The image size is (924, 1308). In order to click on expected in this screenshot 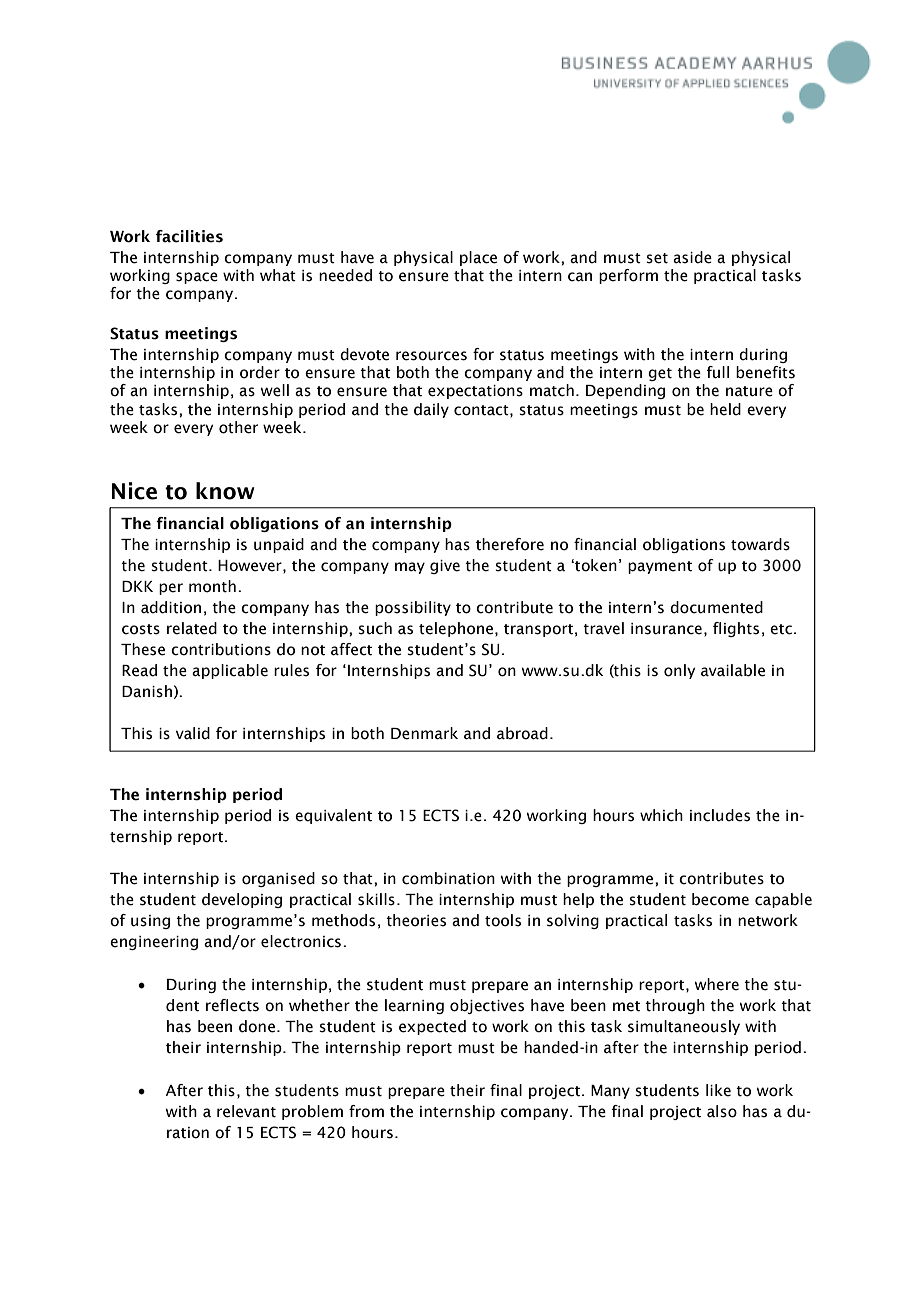, I will do `click(432, 1027)`.
